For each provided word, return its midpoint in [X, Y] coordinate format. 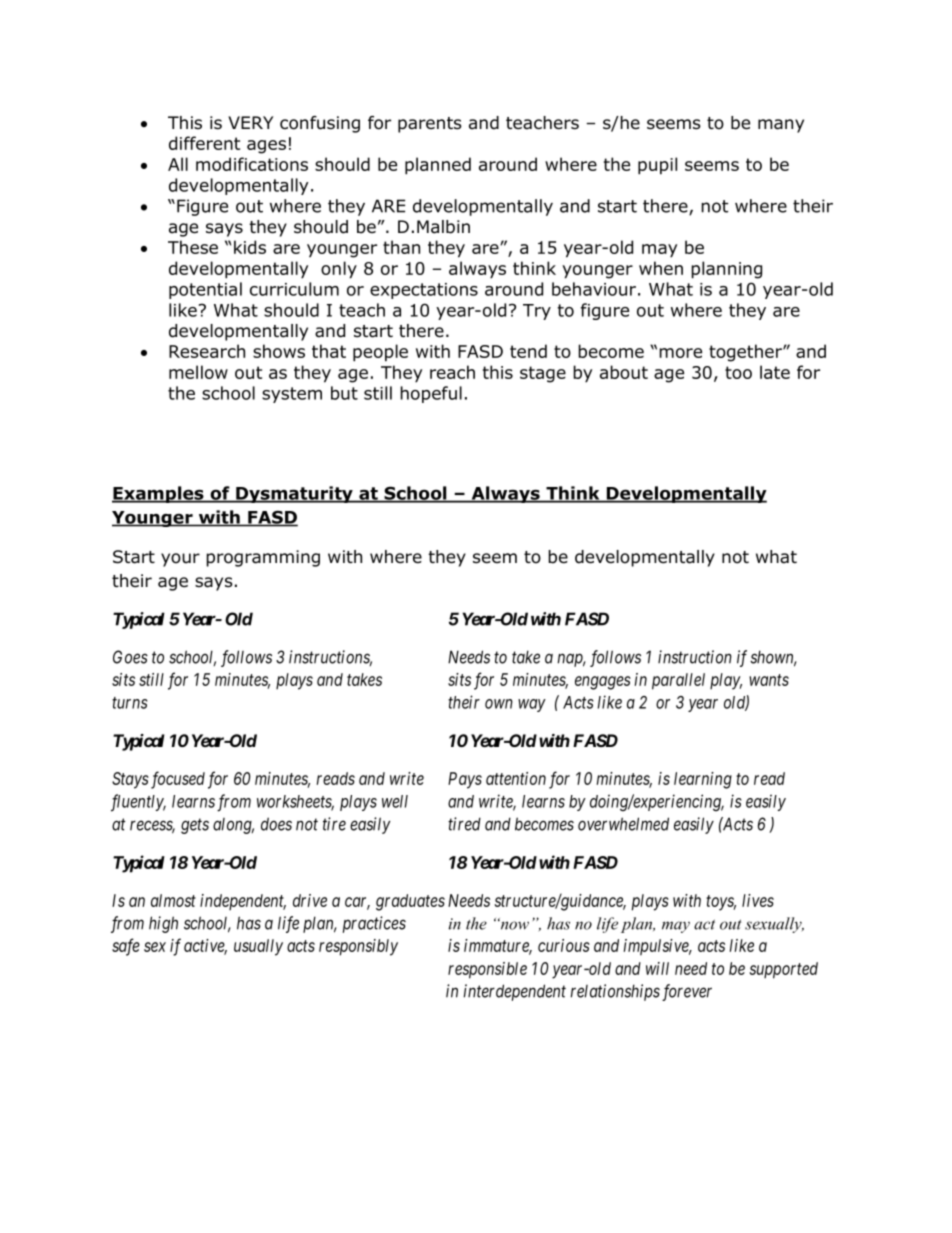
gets [195, 826]
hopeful [431, 394]
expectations [424, 291]
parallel [678, 681]
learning [703, 780]
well [395, 801]
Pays [465, 780]
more [680, 353]
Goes [130, 657]
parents [430, 125]
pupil [657, 166]
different [204, 143]
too [738, 372]
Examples [159, 494]
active [205, 947]
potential [205, 290]
